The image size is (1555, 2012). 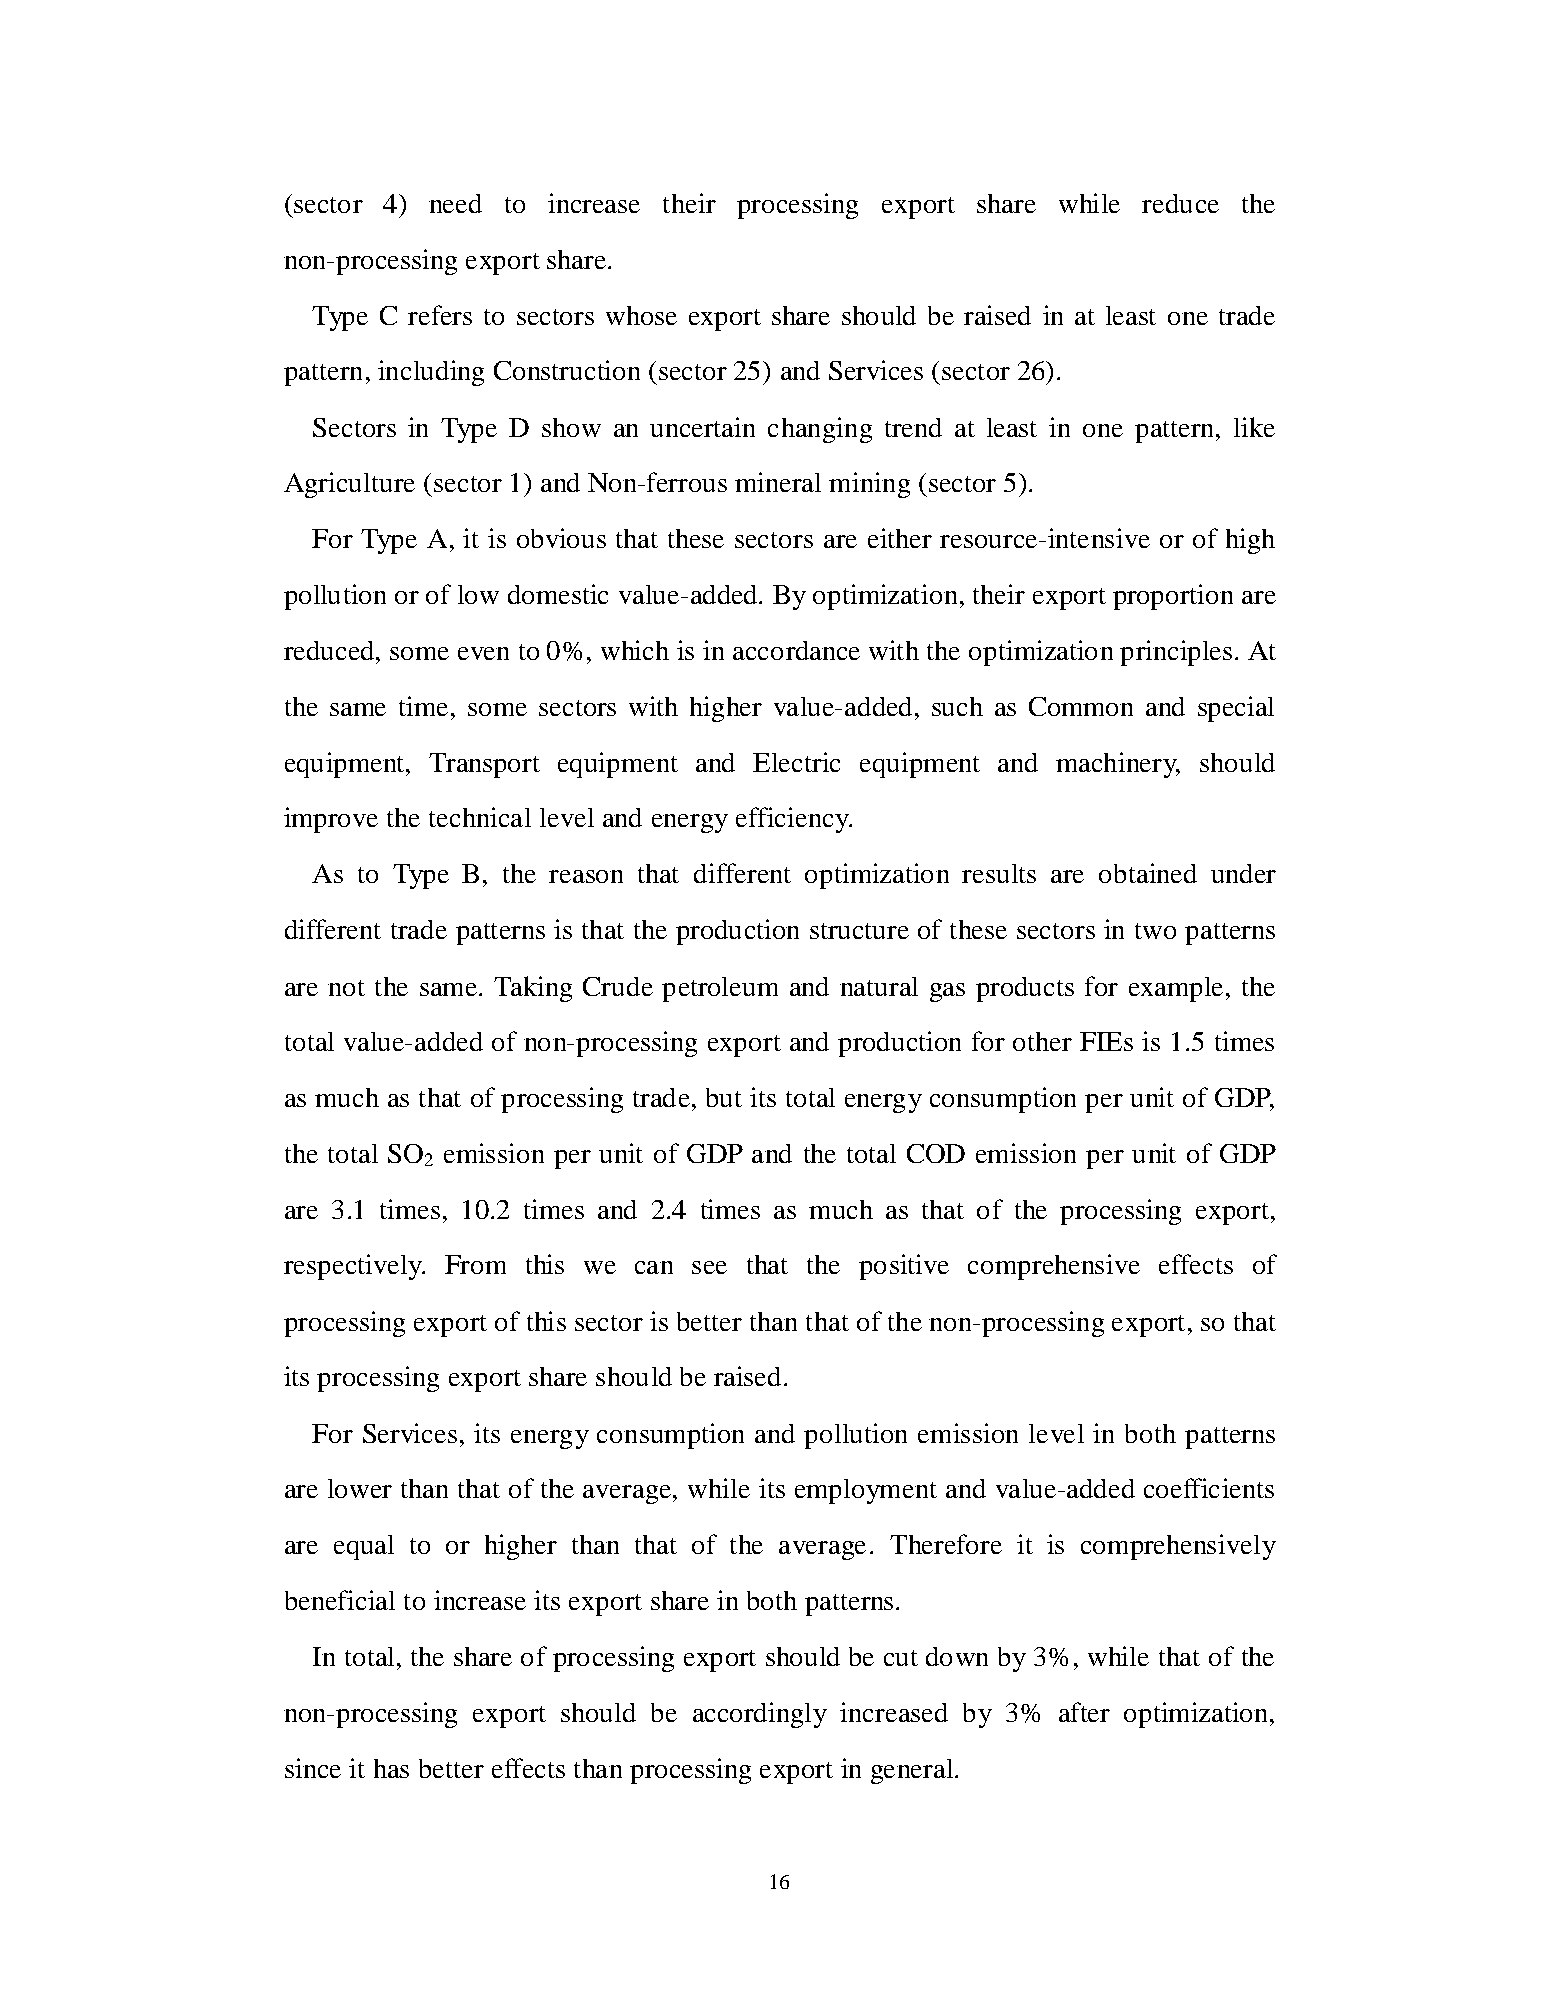 I want to click on COD, so click(x=936, y=1153).
